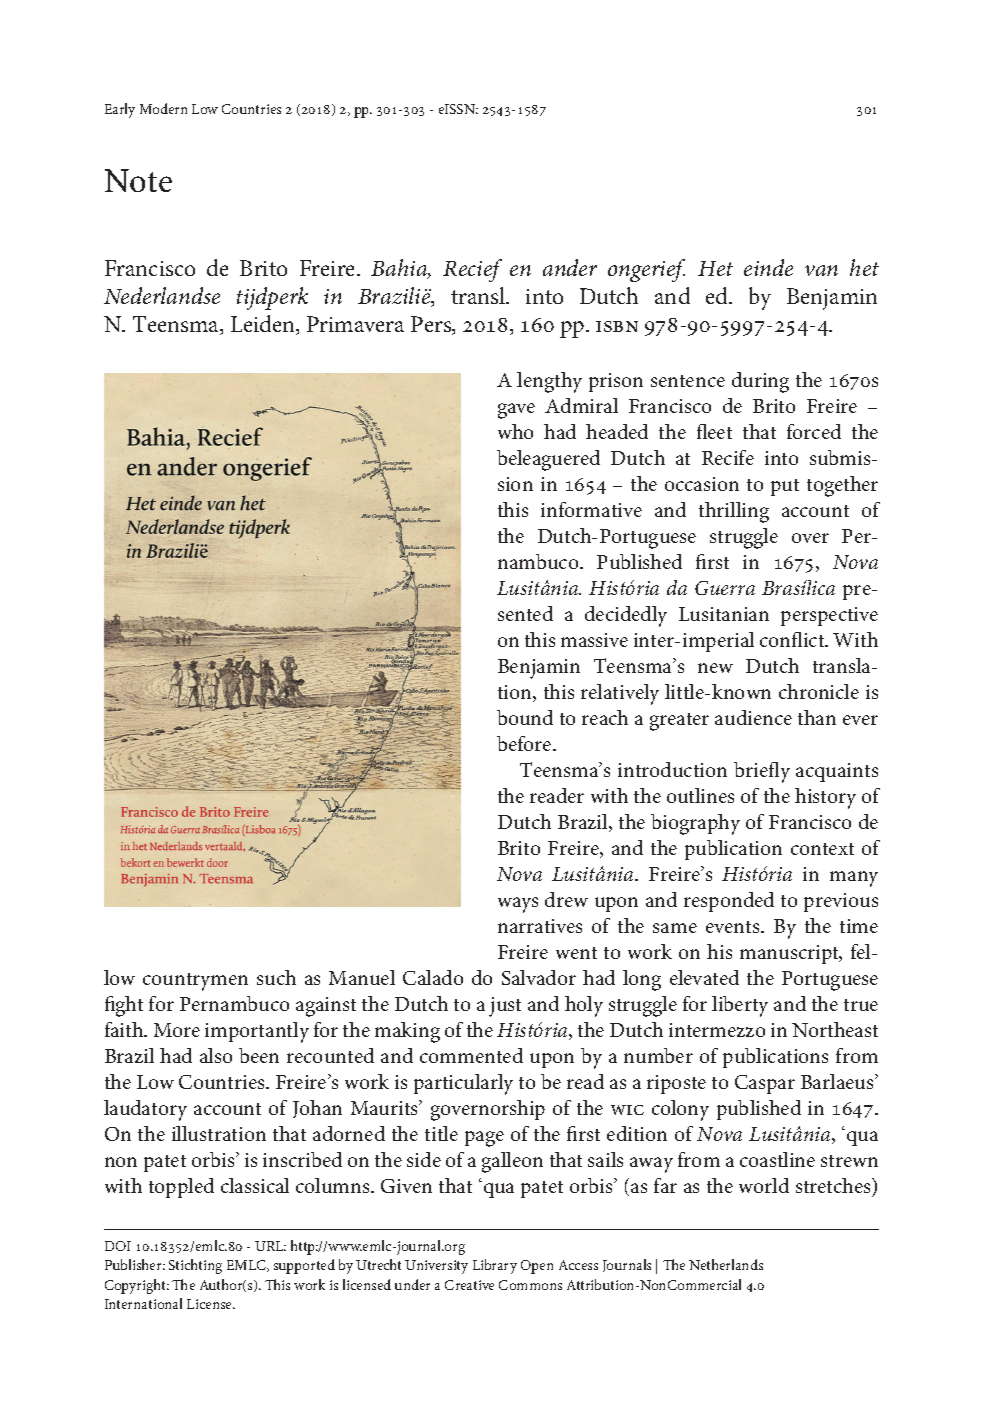  I want to click on before, so click(525, 743).
